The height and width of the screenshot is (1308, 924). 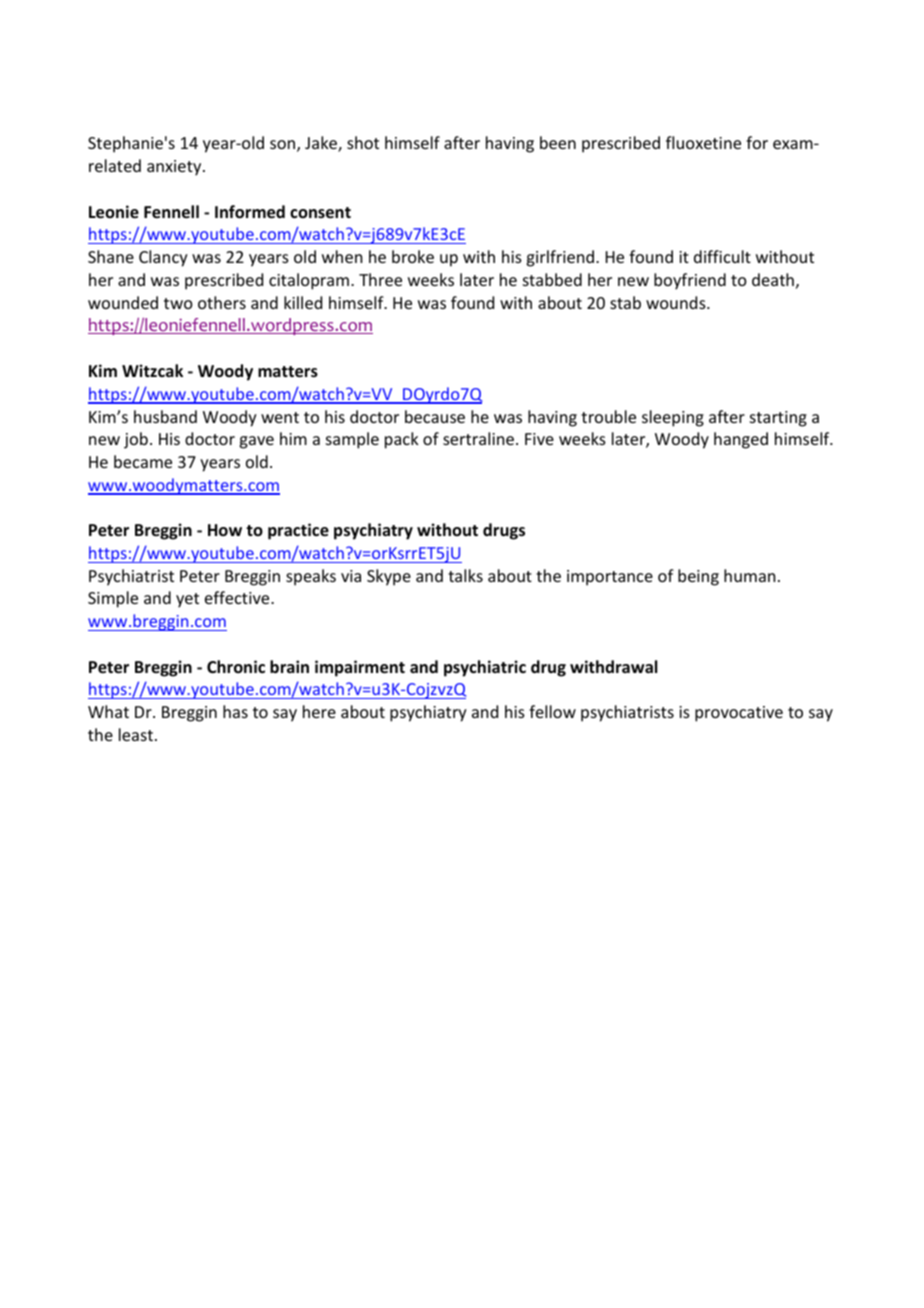 What do you see at coordinates (165, 416) in the screenshot?
I see `husband` at bounding box center [165, 416].
